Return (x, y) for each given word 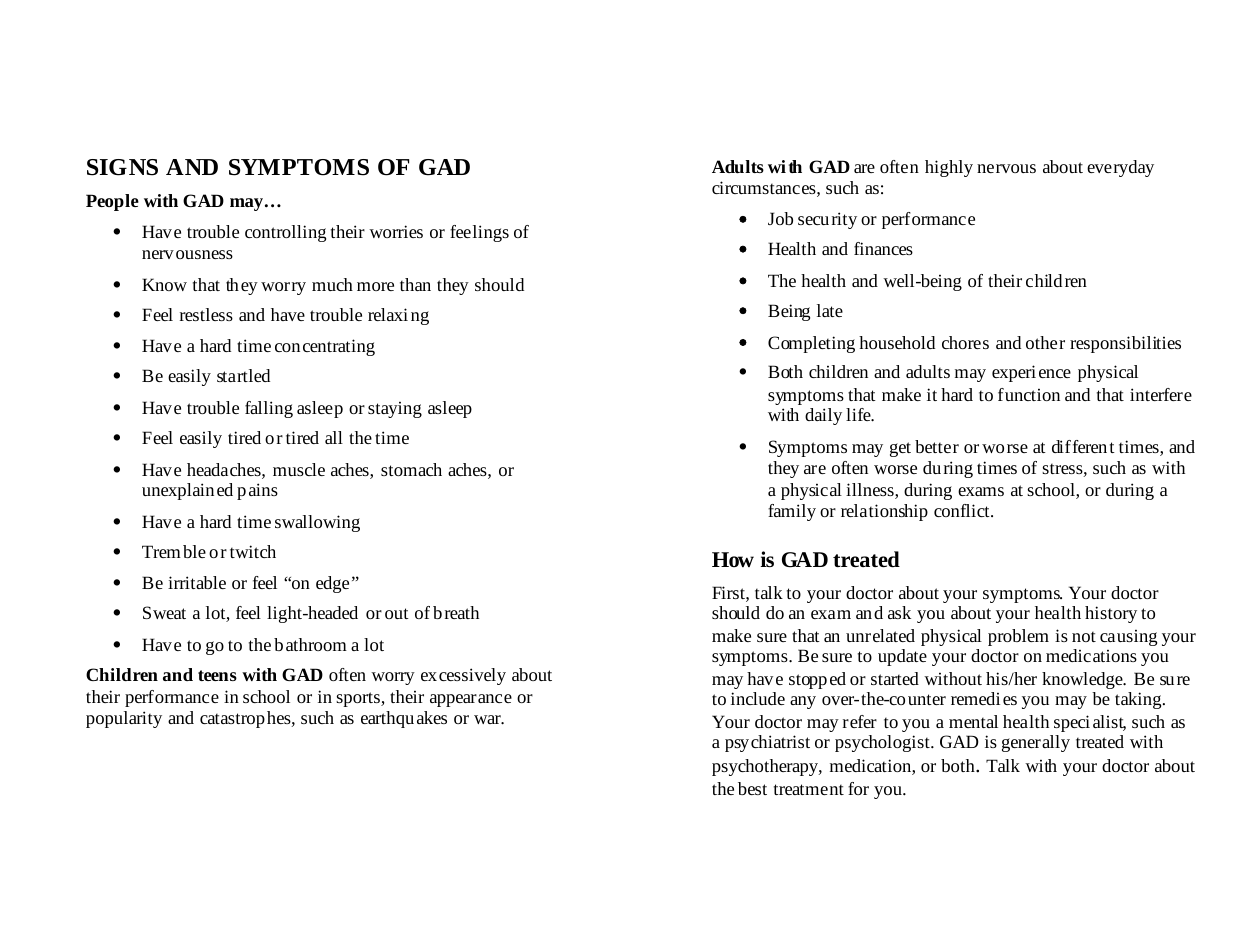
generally (1036, 743)
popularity (124, 719)
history (1111, 614)
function (1029, 394)
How (733, 559)
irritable (197, 582)
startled (243, 375)
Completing (811, 344)
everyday (1120, 168)
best (752, 788)
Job (780, 218)
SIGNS (122, 167)
